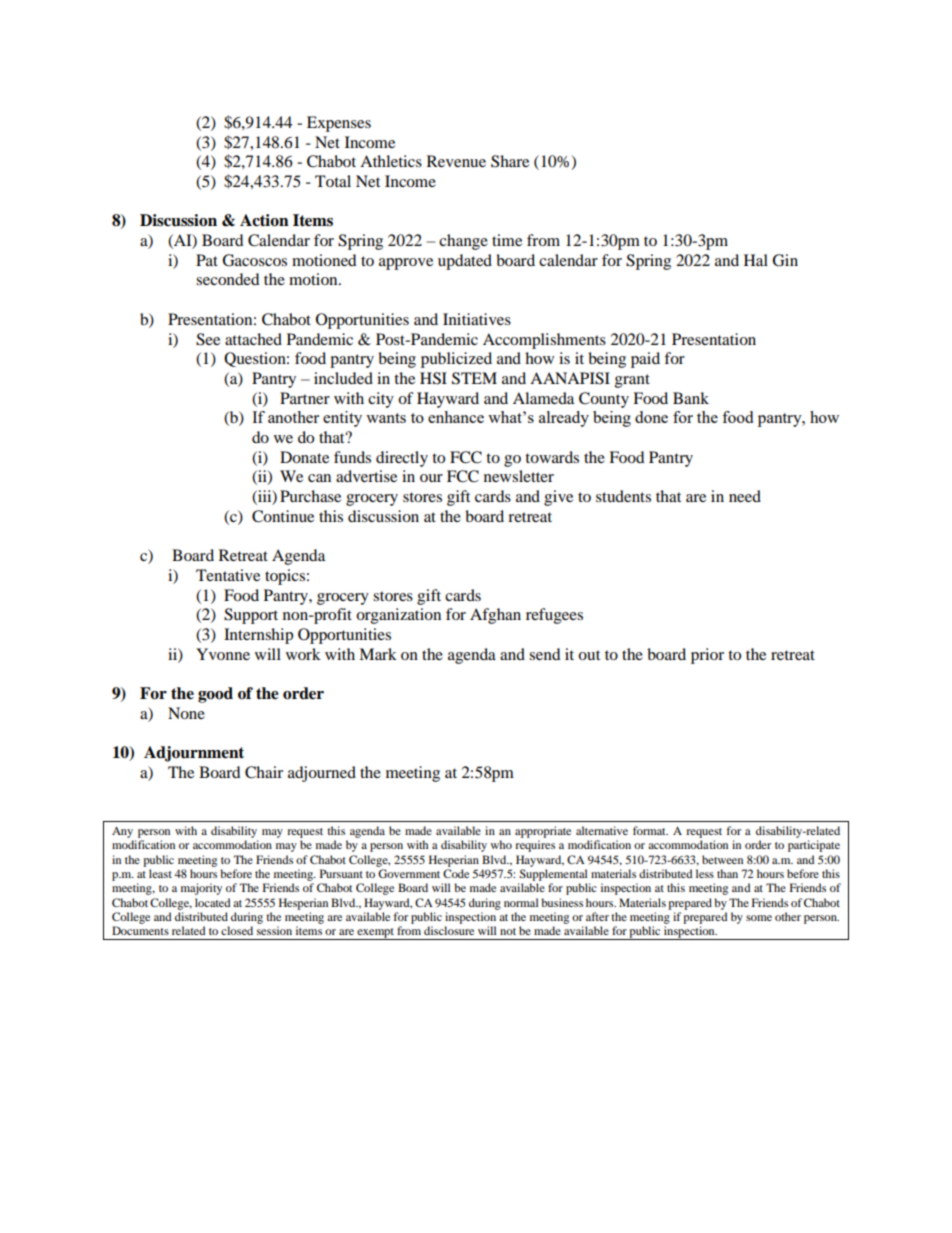 The height and width of the image is (1233, 952). Describe the element at coordinates (456, 161) in the image. I see `Revenue` at that location.
